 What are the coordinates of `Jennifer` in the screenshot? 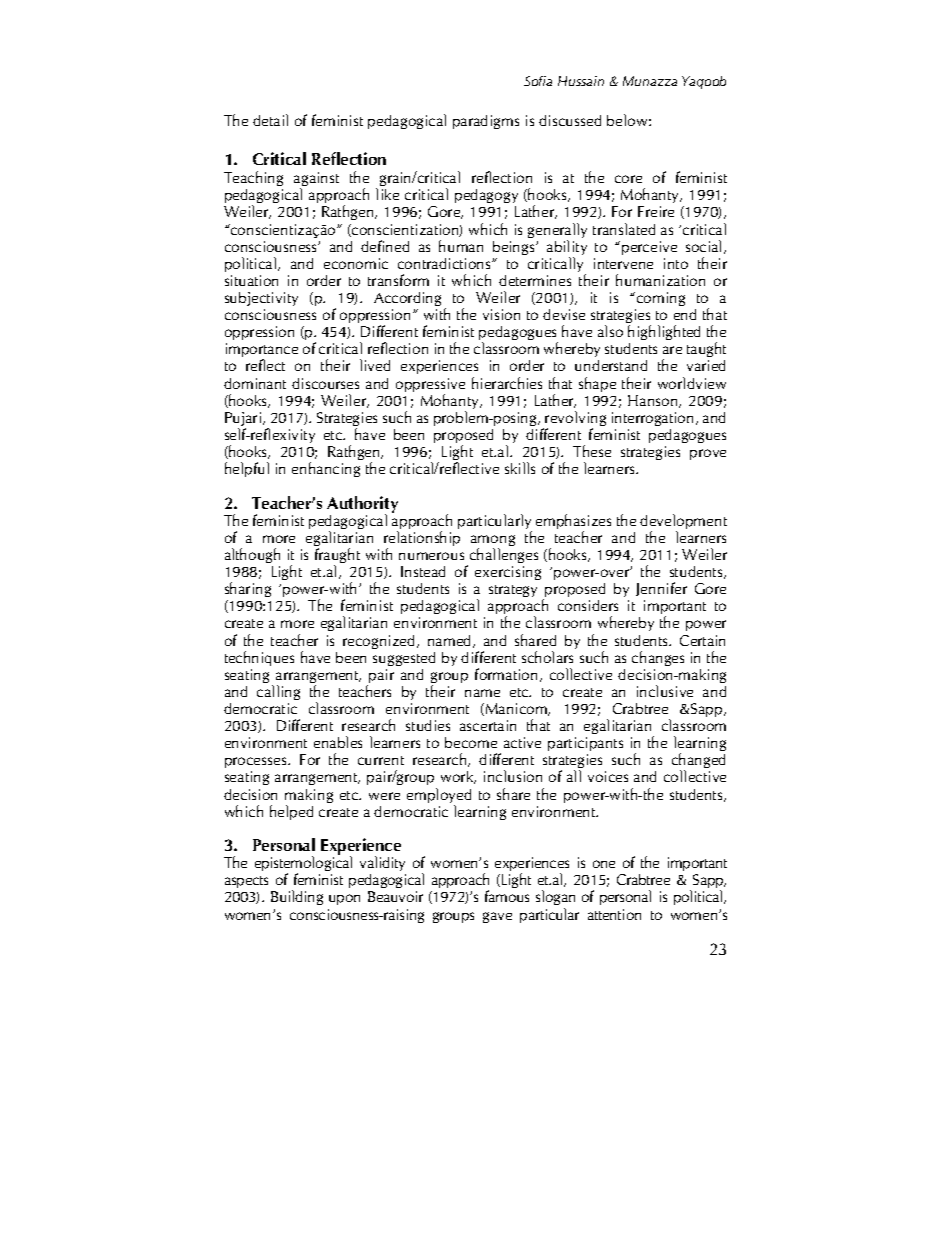 It's located at (661, 589).
